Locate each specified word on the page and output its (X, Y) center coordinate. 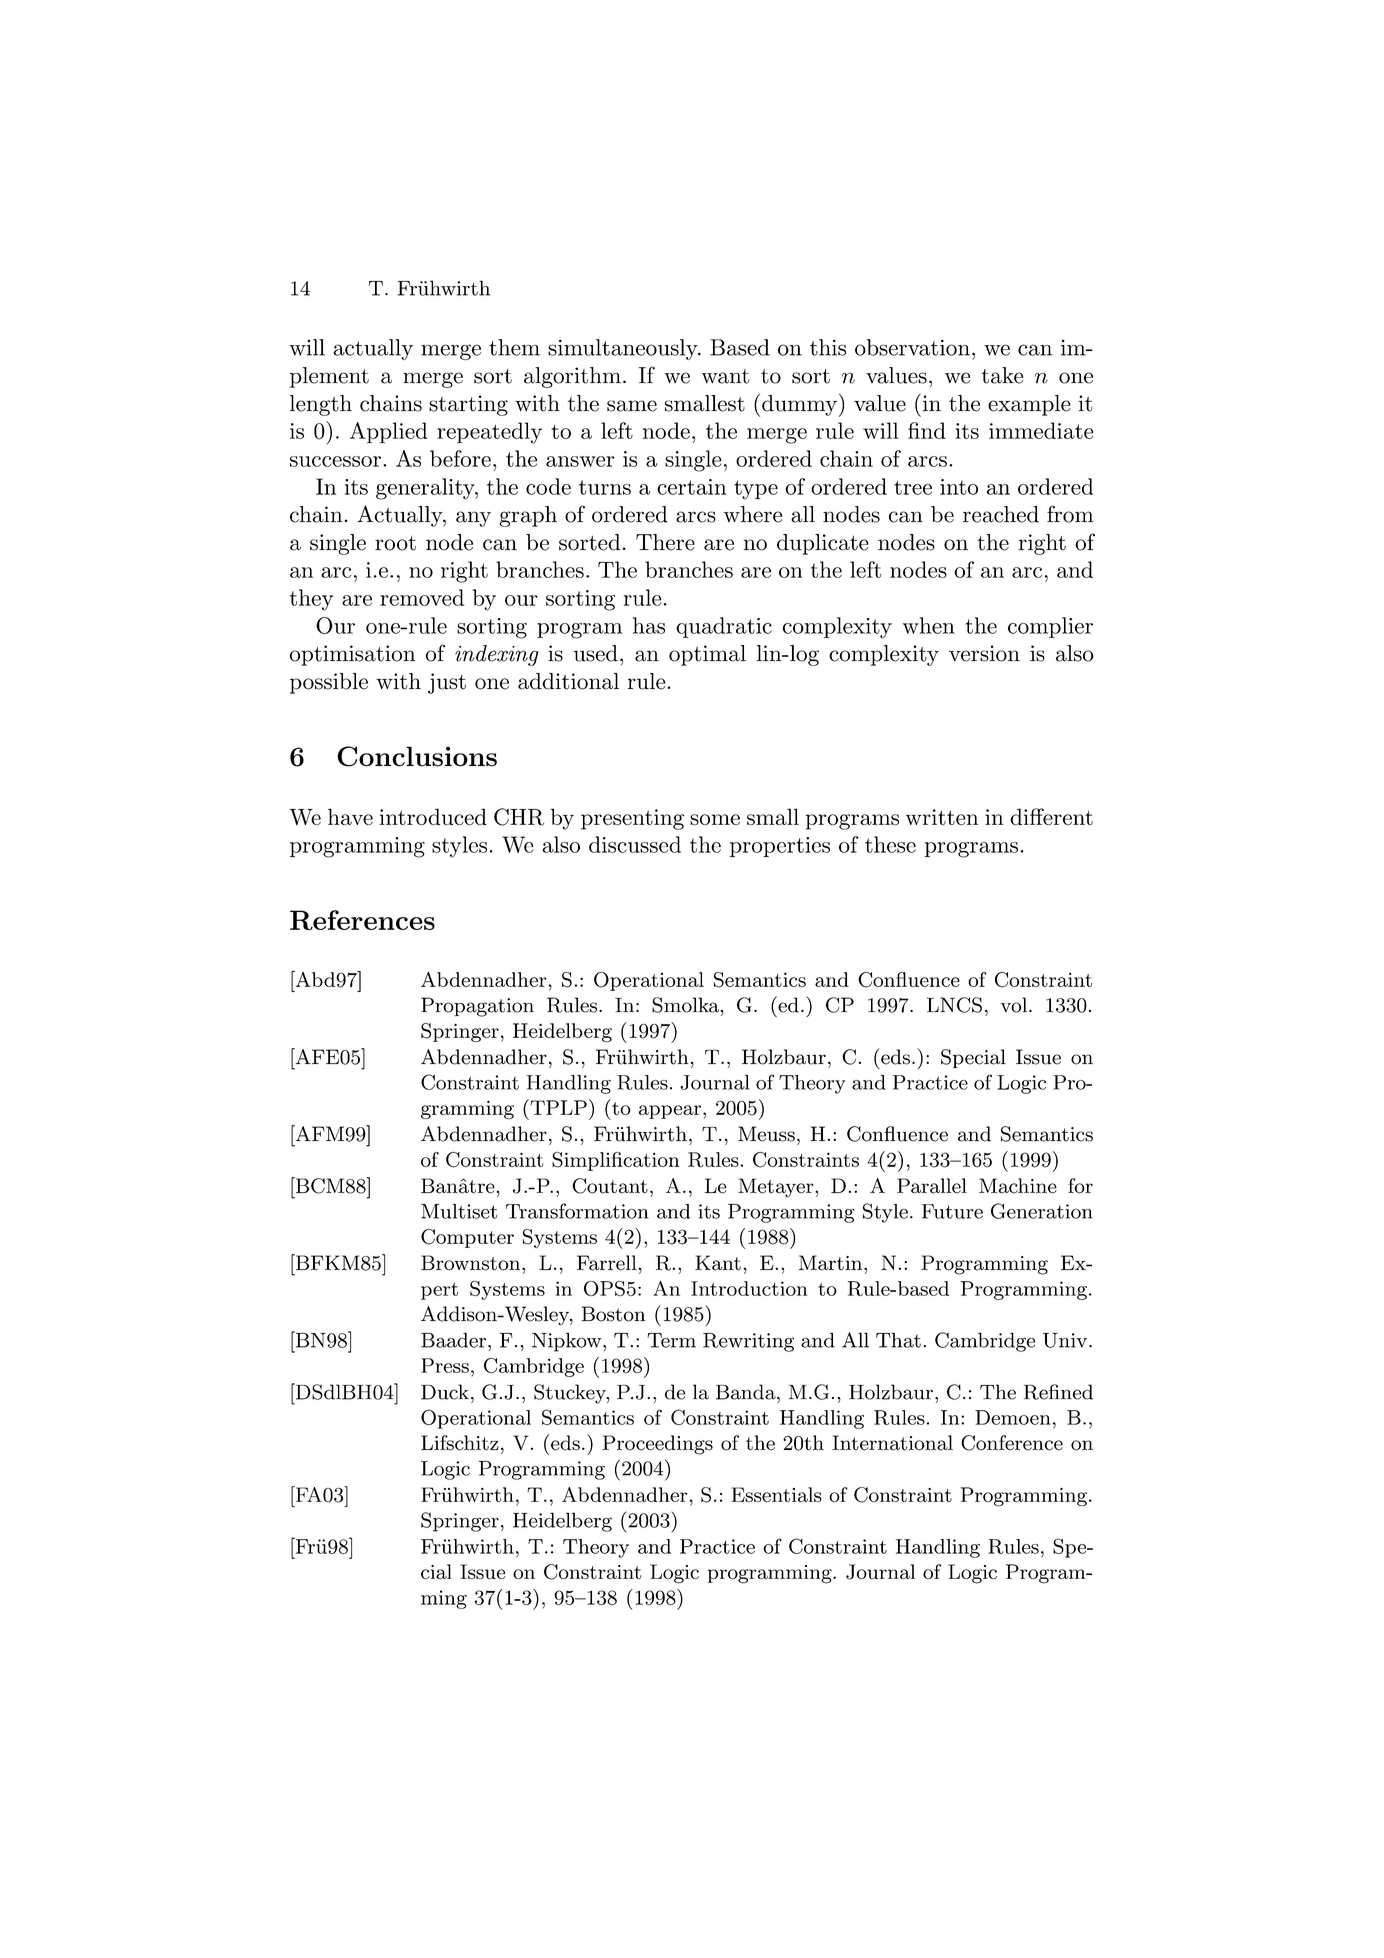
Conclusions (417, 756)
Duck (445, 1392)
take (1002, 375)
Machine (1018, 1186)
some (715, 819)
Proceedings (658, 1445)
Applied (388, 433)
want (725, 376)
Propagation (477, 1007)
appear (671, 1112)
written (942, 817)
